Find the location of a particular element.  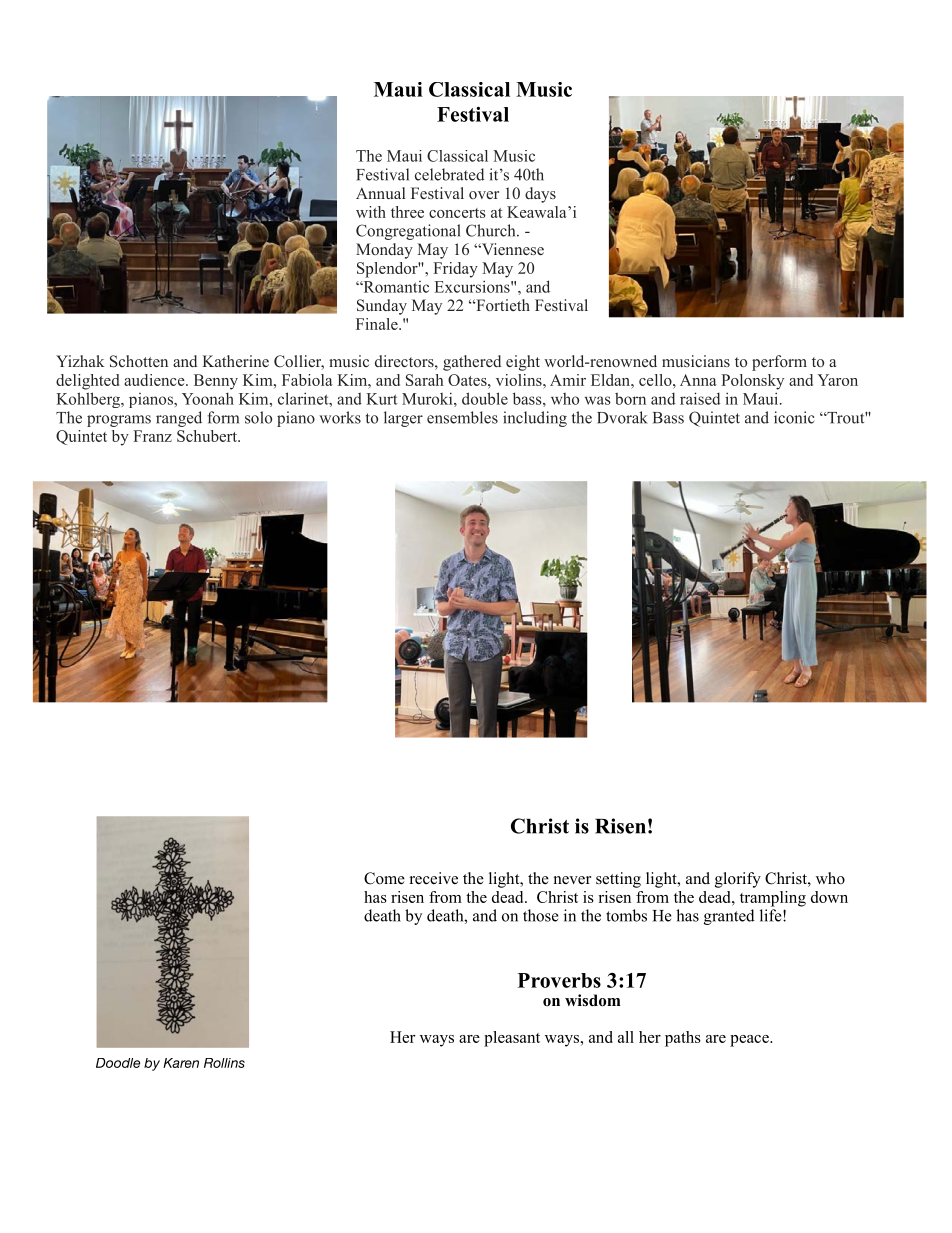

iconic is located at coordinates (794, 417).
